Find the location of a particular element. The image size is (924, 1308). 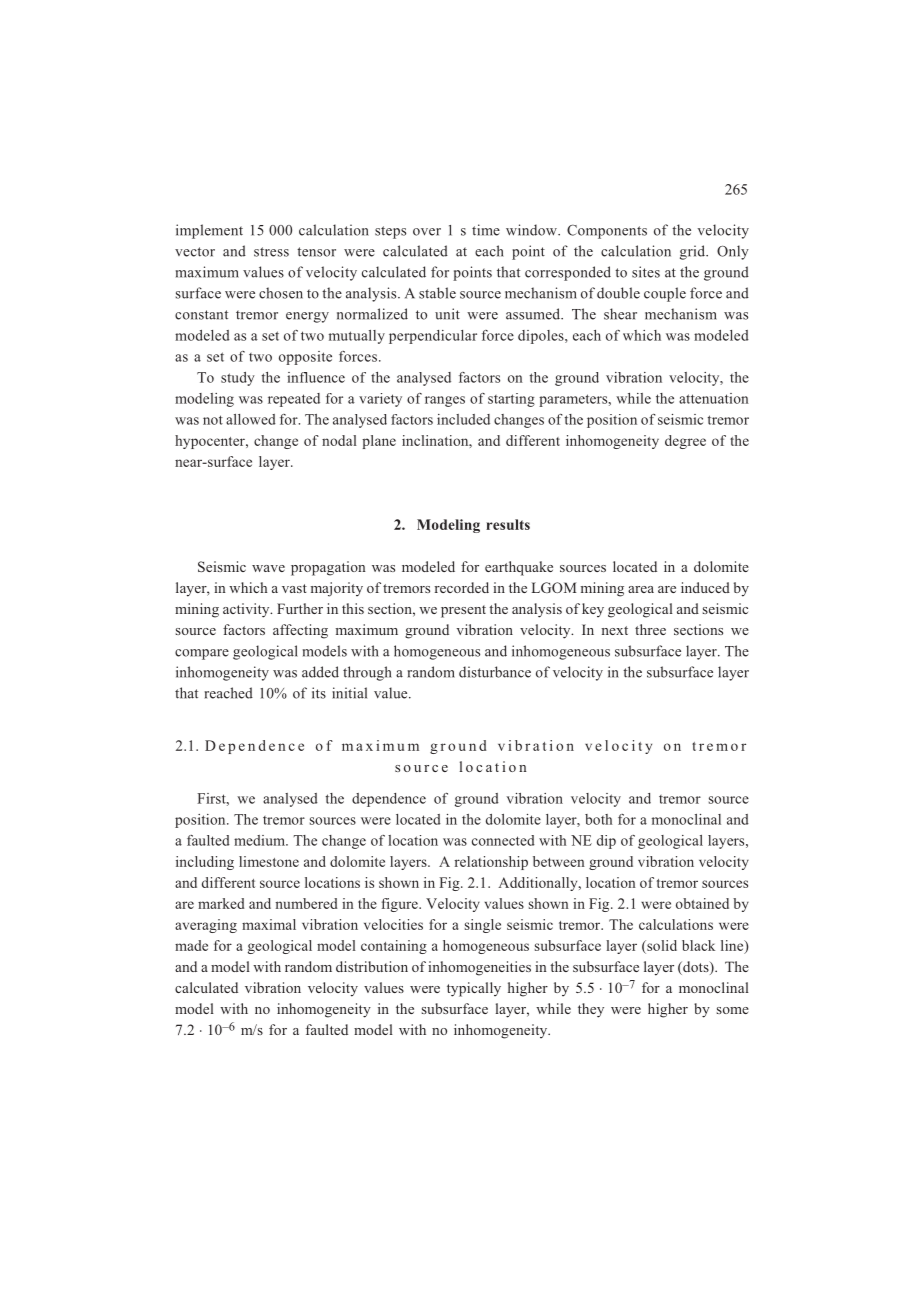

activity is located at coordinates (247, 610).
